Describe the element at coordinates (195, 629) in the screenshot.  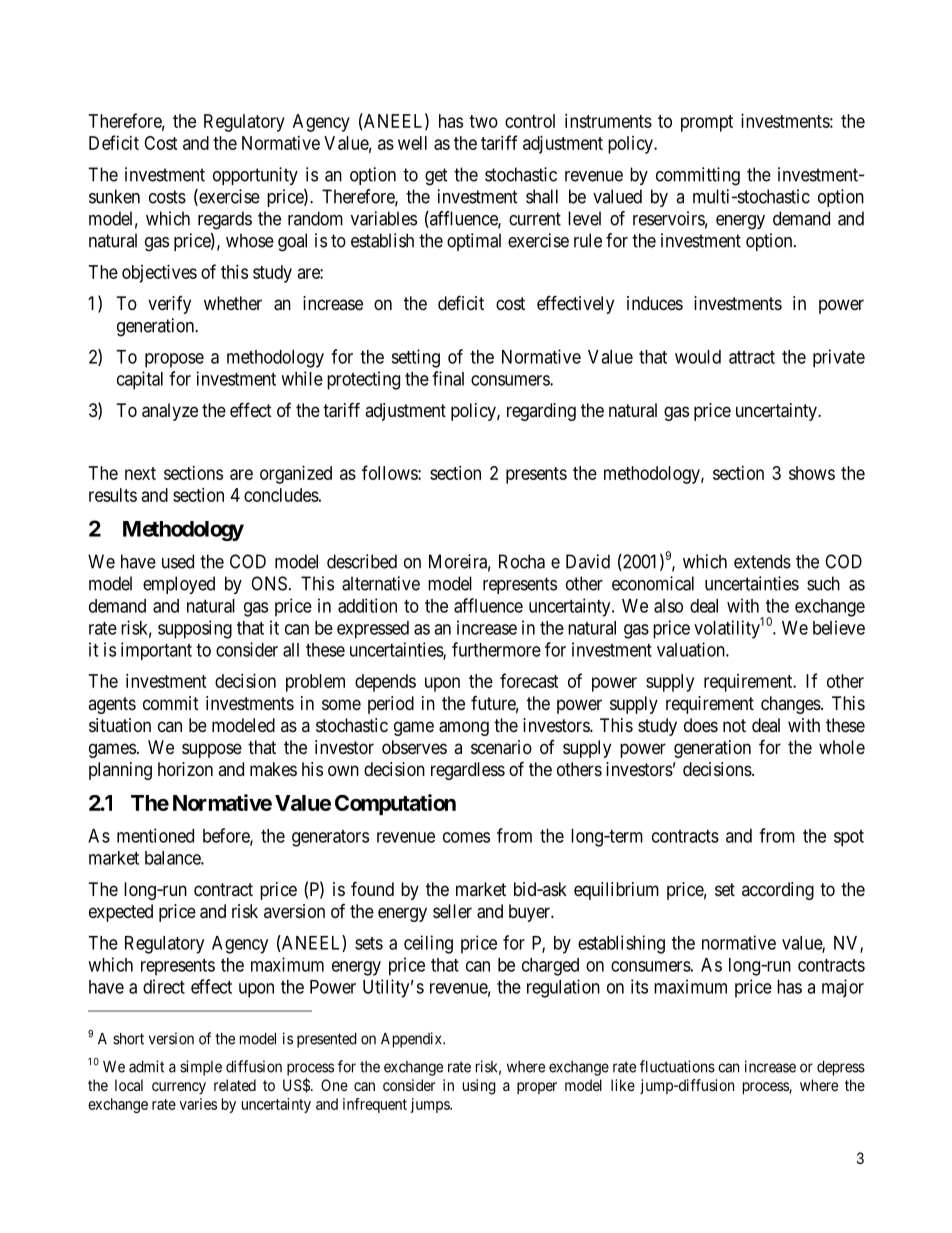
I see `supposing` at that location.
